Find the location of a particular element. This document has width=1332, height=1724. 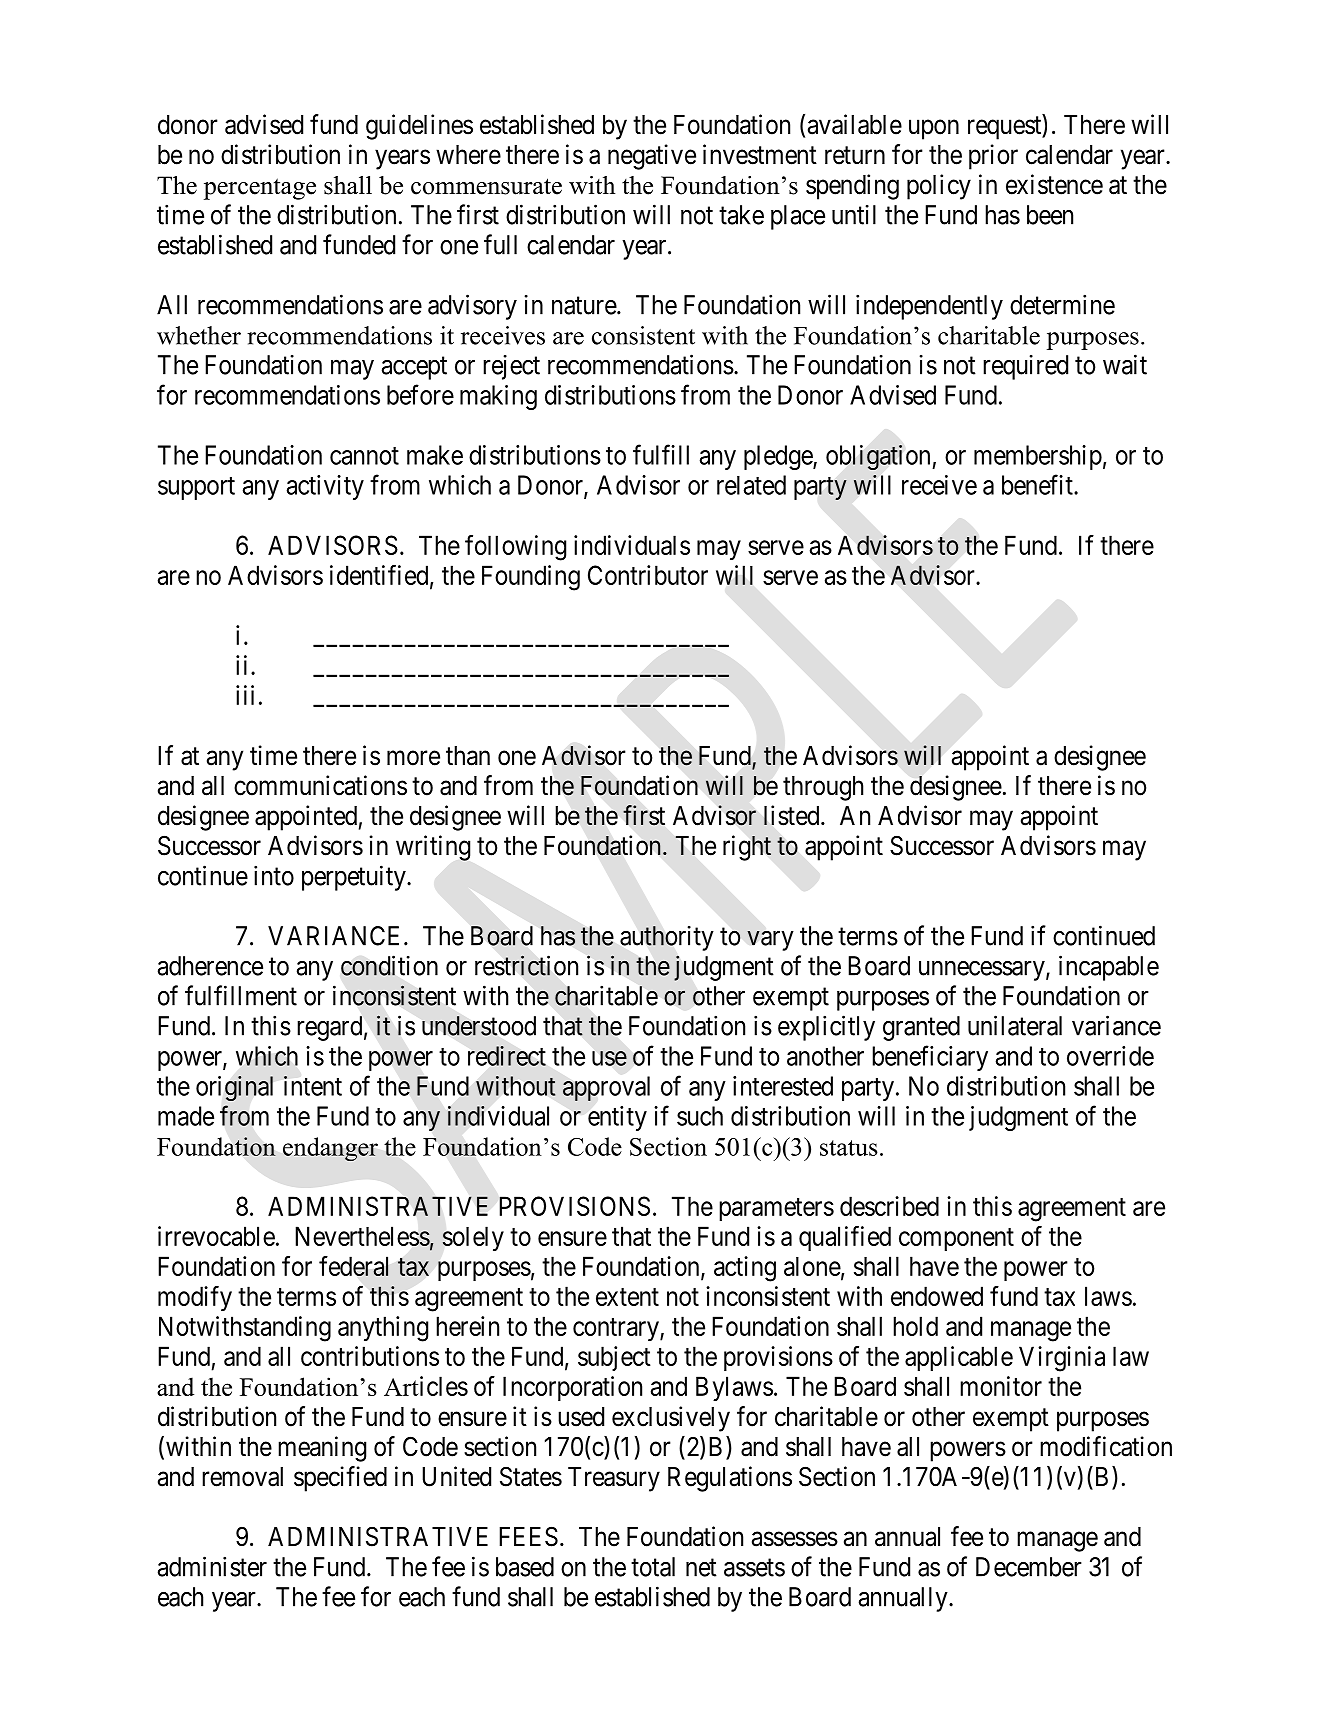

activity is located at coordinates (325, 487).
